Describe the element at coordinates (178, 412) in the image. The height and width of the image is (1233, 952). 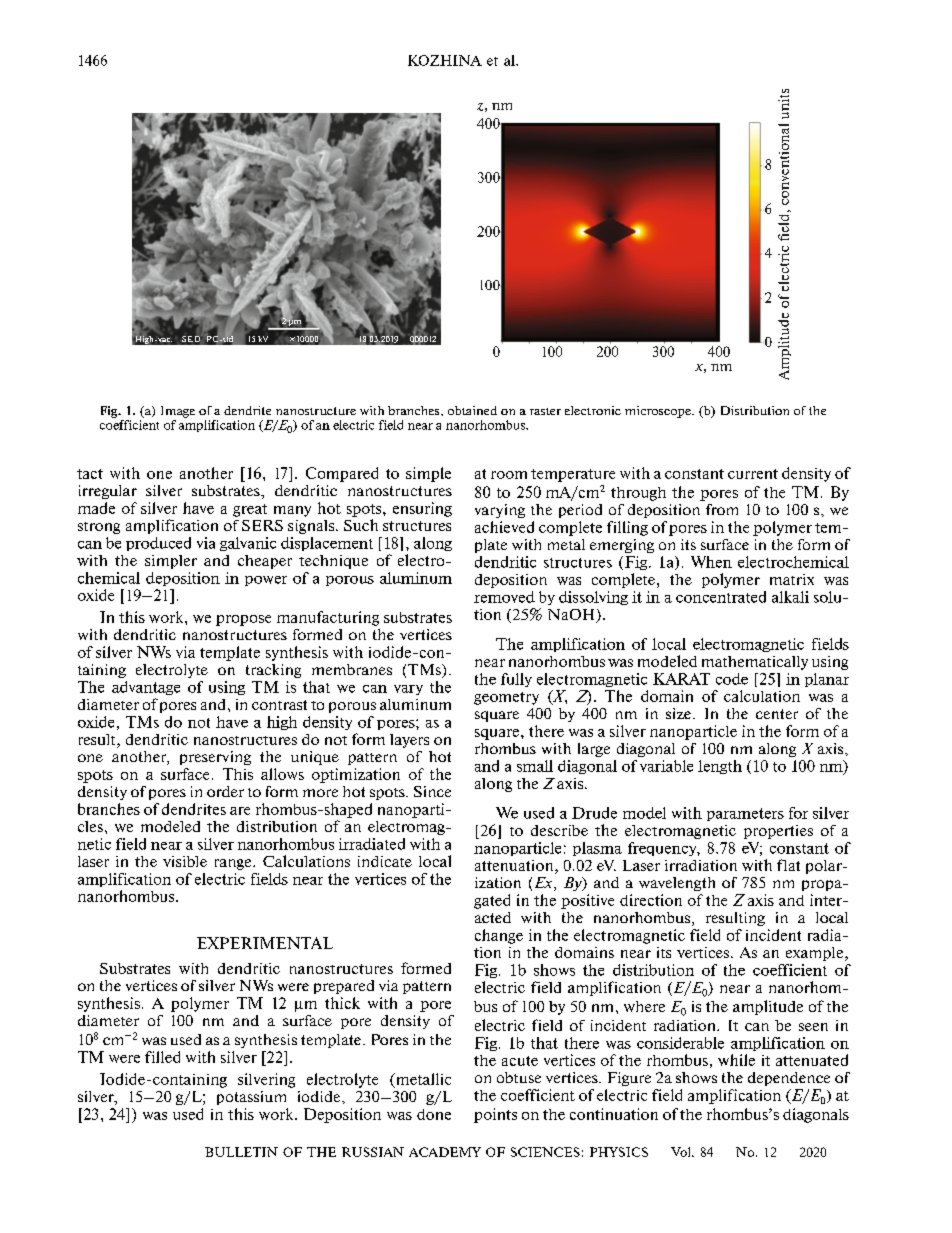
I see `Image` at that location.
